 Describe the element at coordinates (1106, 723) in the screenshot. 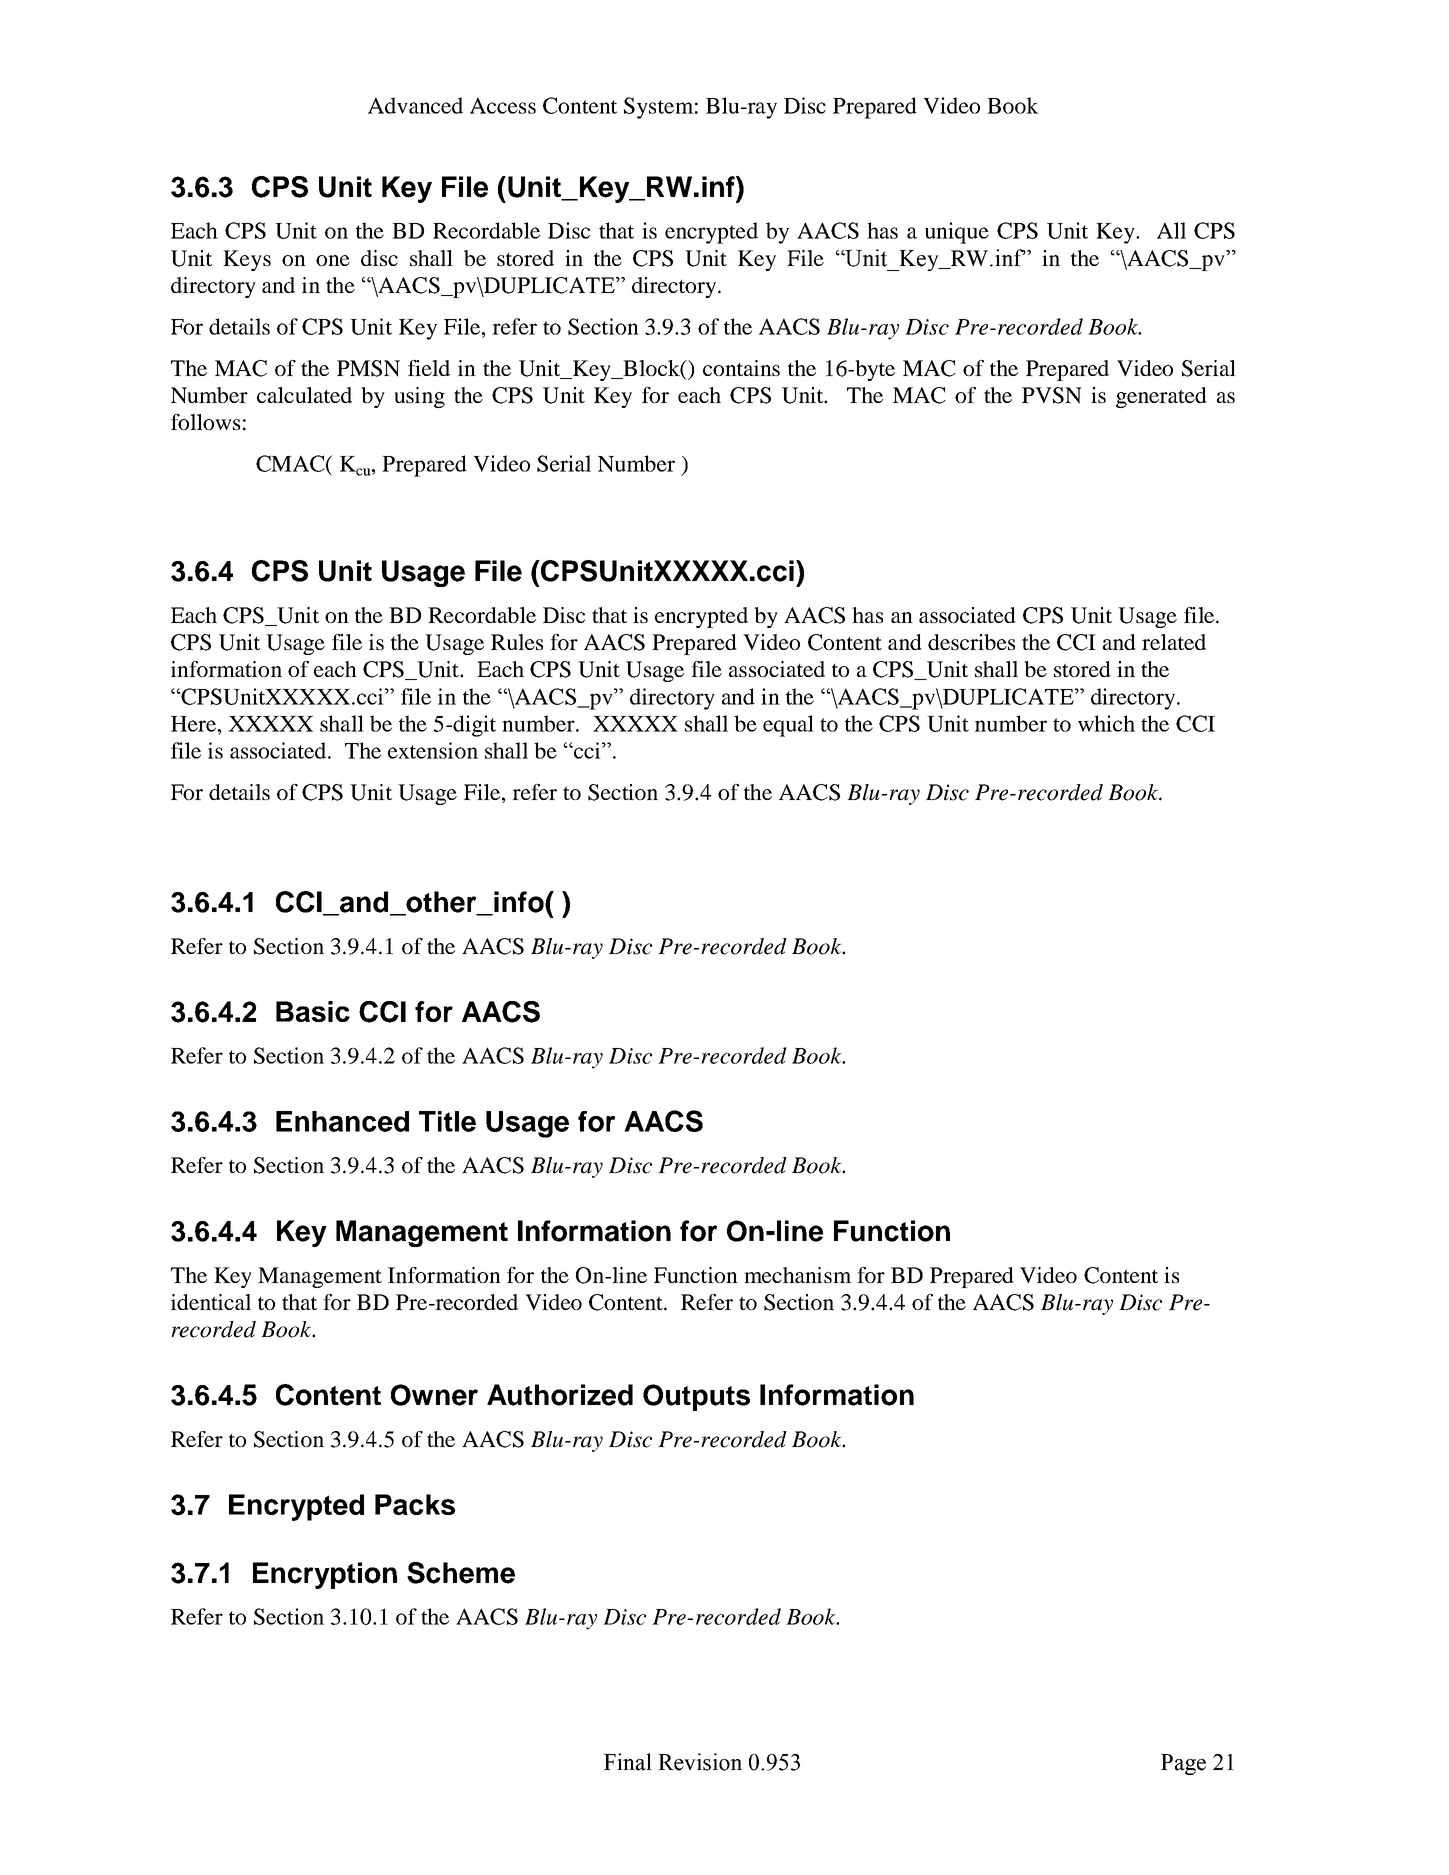

I see `which` at that location.
